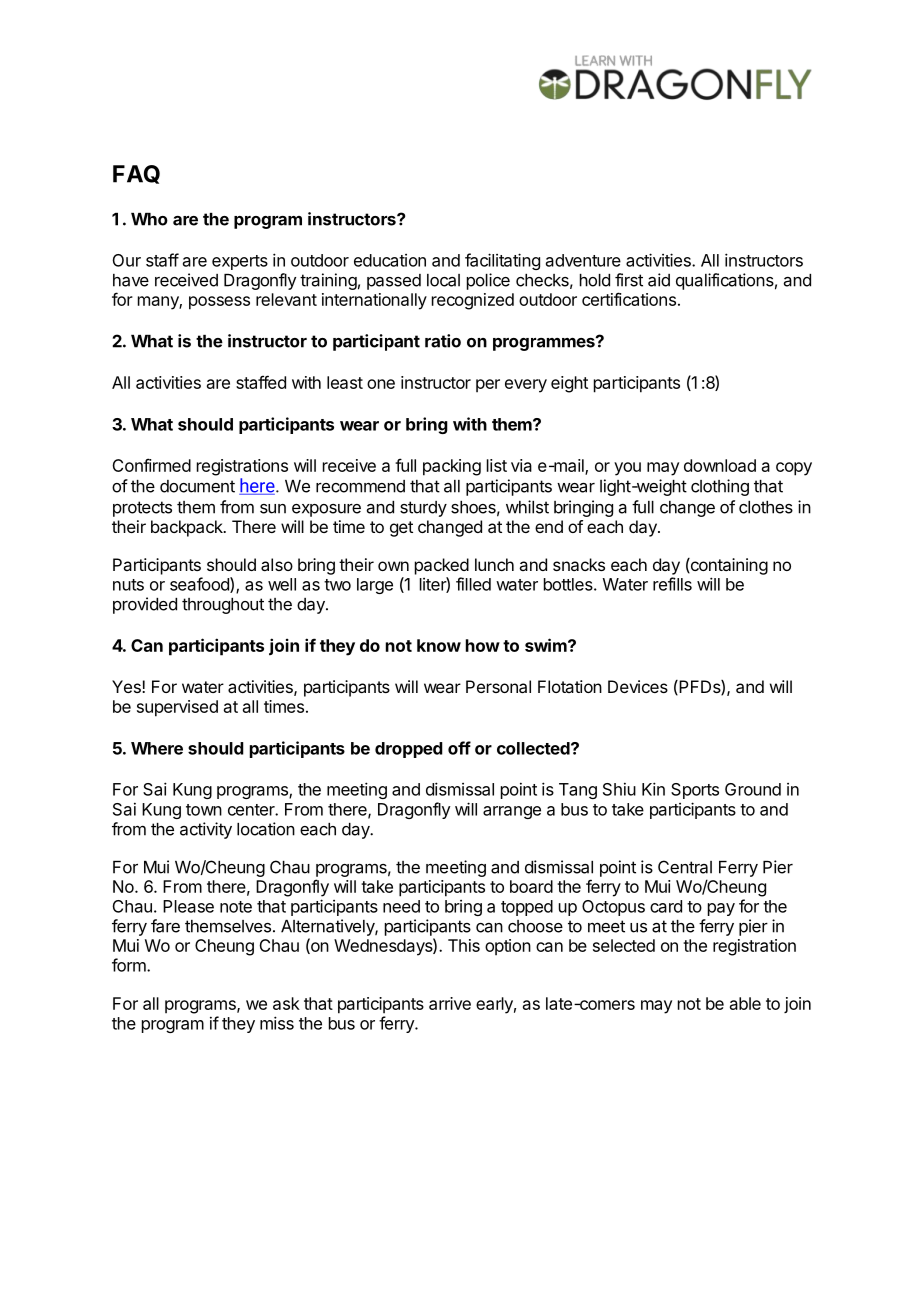 This document has width=924, height=1308. I want to click on aid, so click(659, 280).
